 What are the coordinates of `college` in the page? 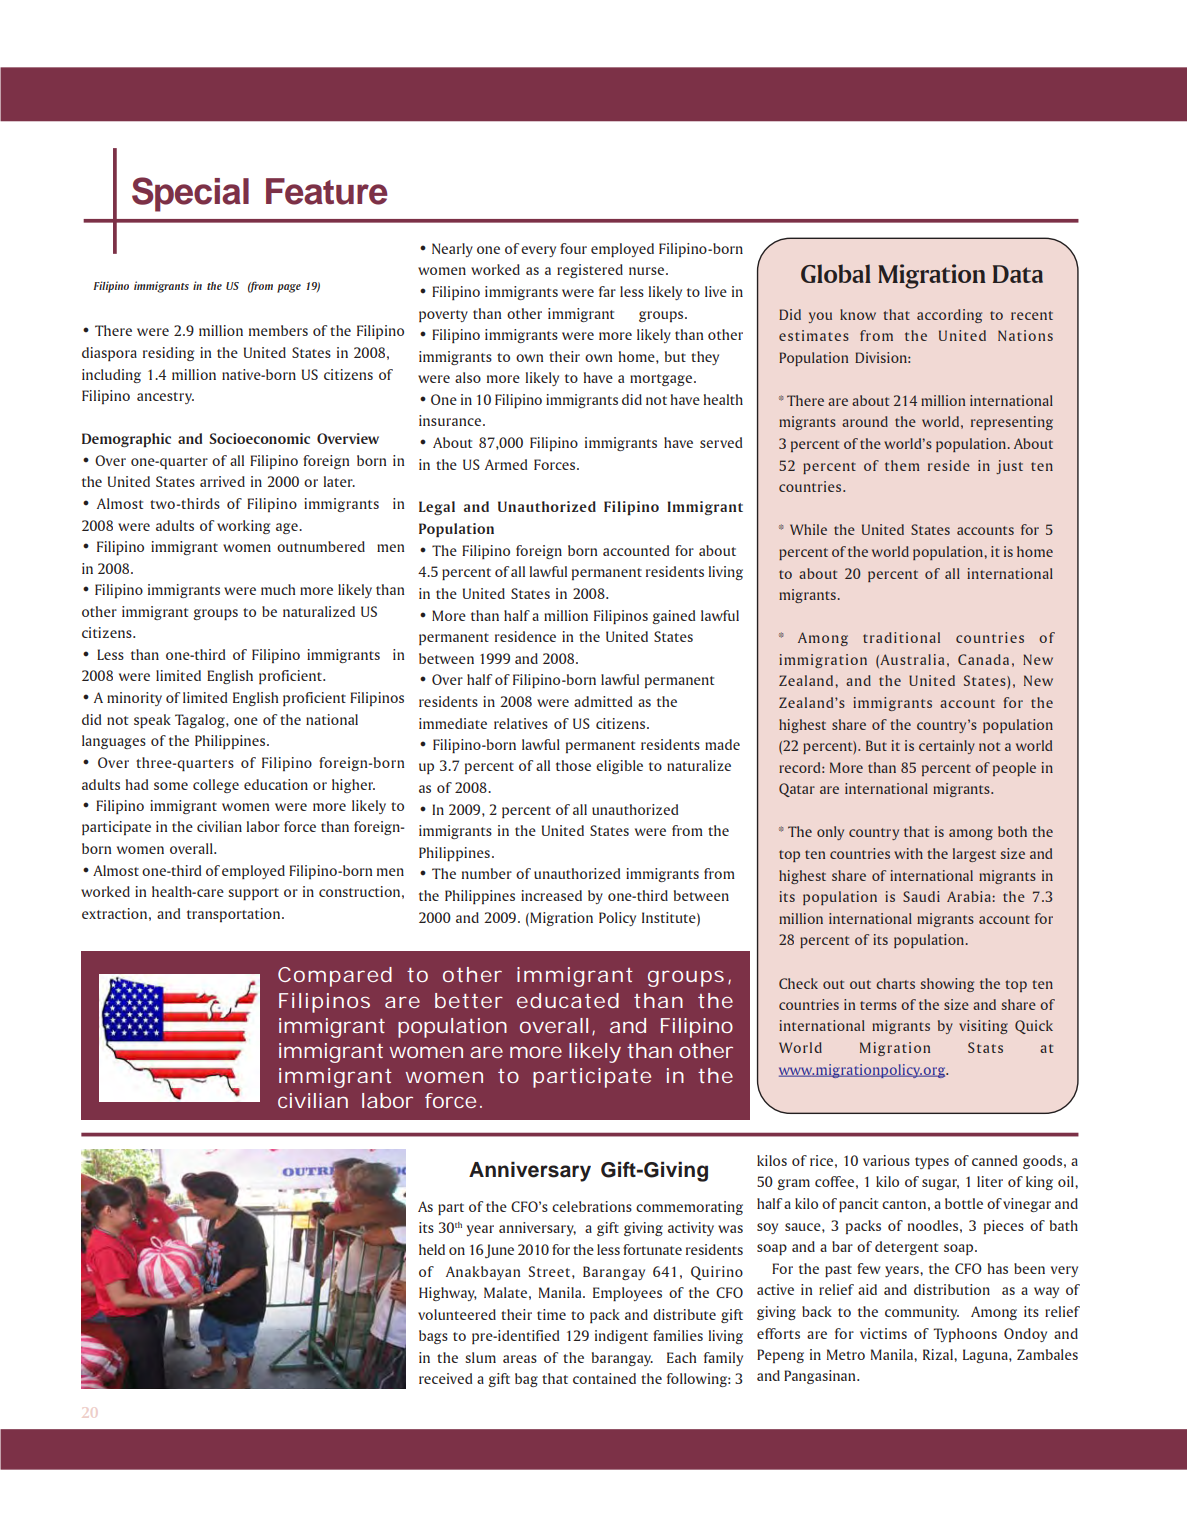 It's located at (216, 786).
